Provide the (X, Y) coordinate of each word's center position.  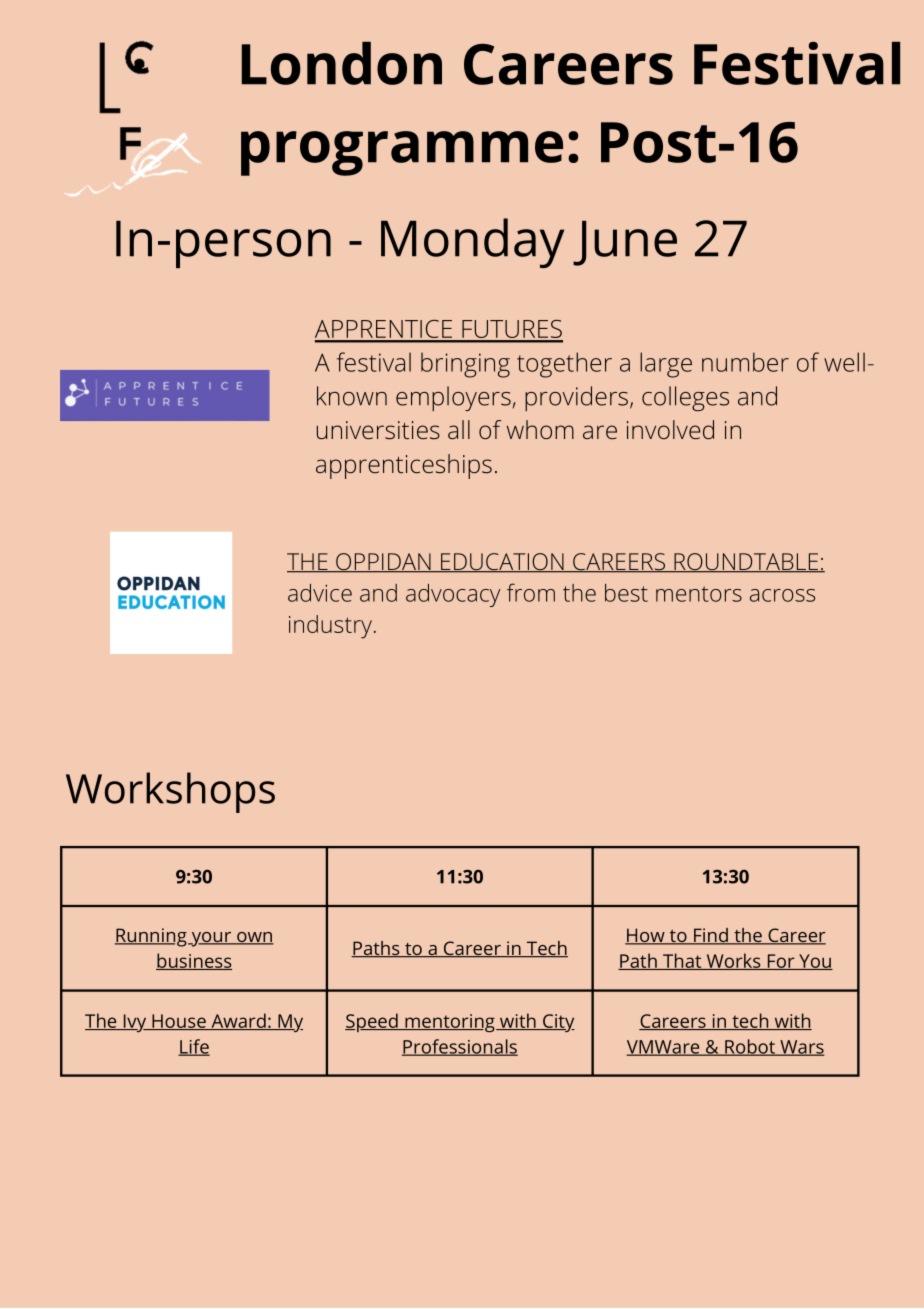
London (341, 63)
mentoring (450, 1023)
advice (320, 593)
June (625, 243)
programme (402, 153)
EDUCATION (502, 563)
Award (238, 1021)
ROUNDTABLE (746, 563)
